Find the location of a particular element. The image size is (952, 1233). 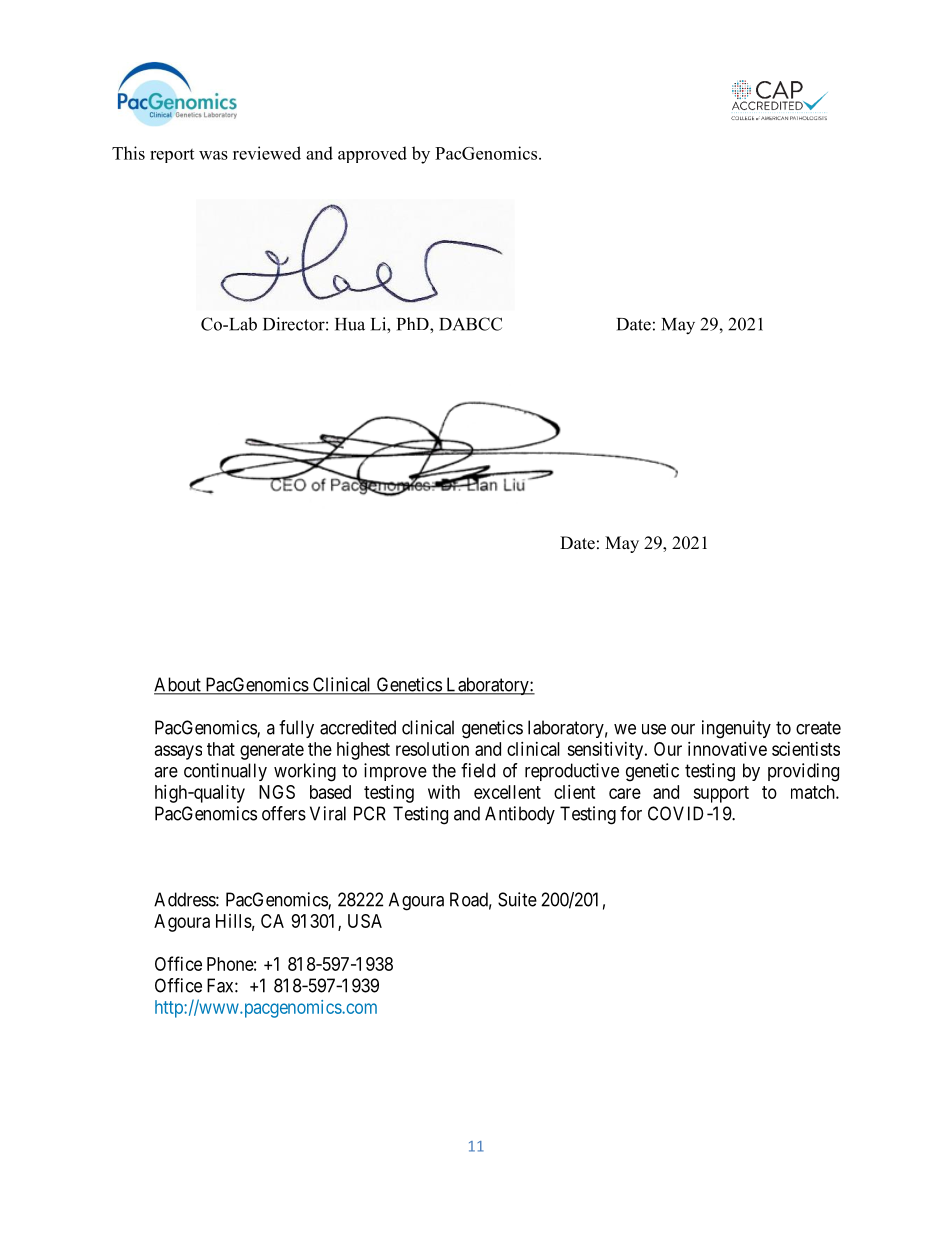

ingenuity is located at coordinates (736, 729).
